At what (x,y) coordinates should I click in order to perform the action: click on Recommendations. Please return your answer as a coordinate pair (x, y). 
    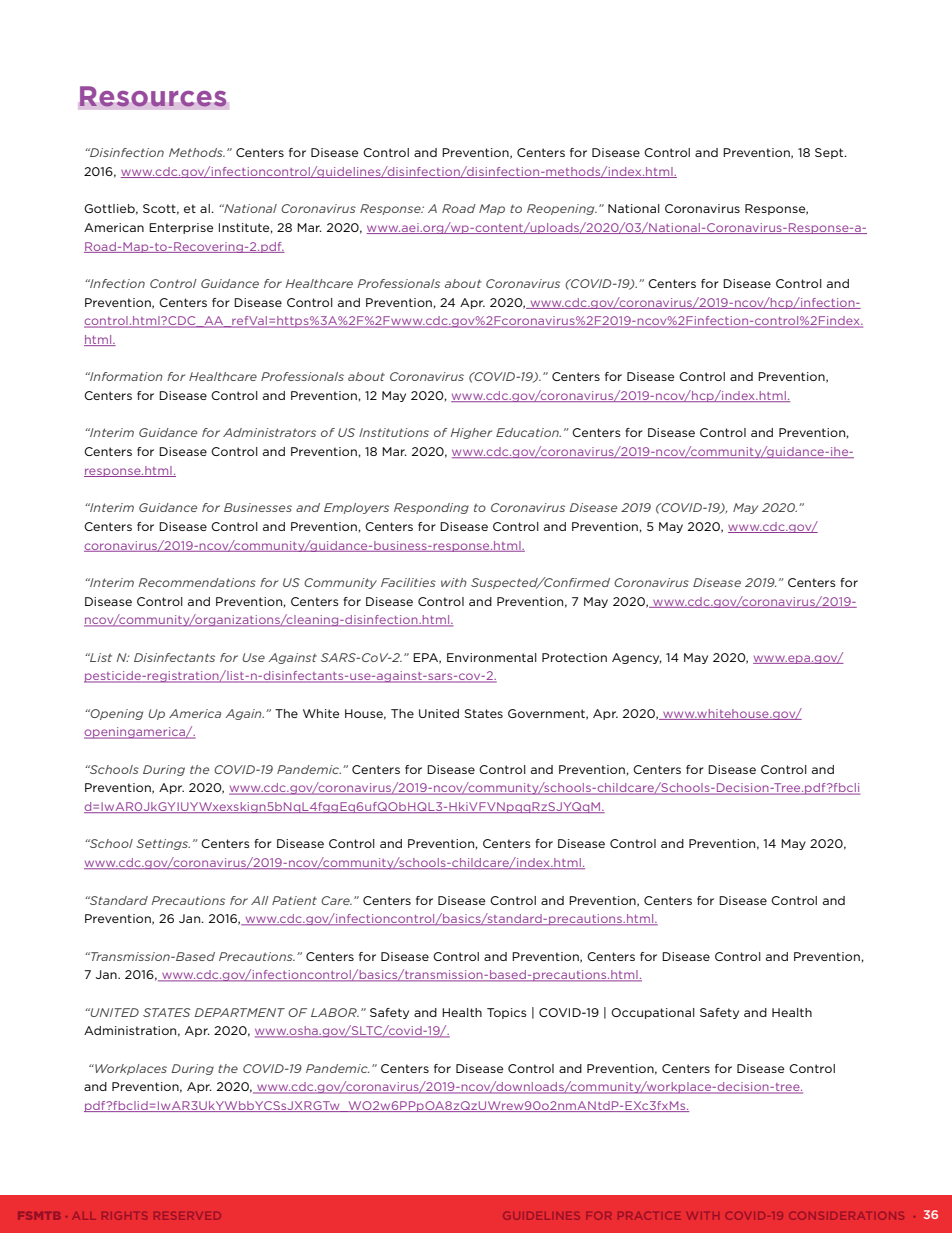
    Looking at the image, I should click on (197, 582).
